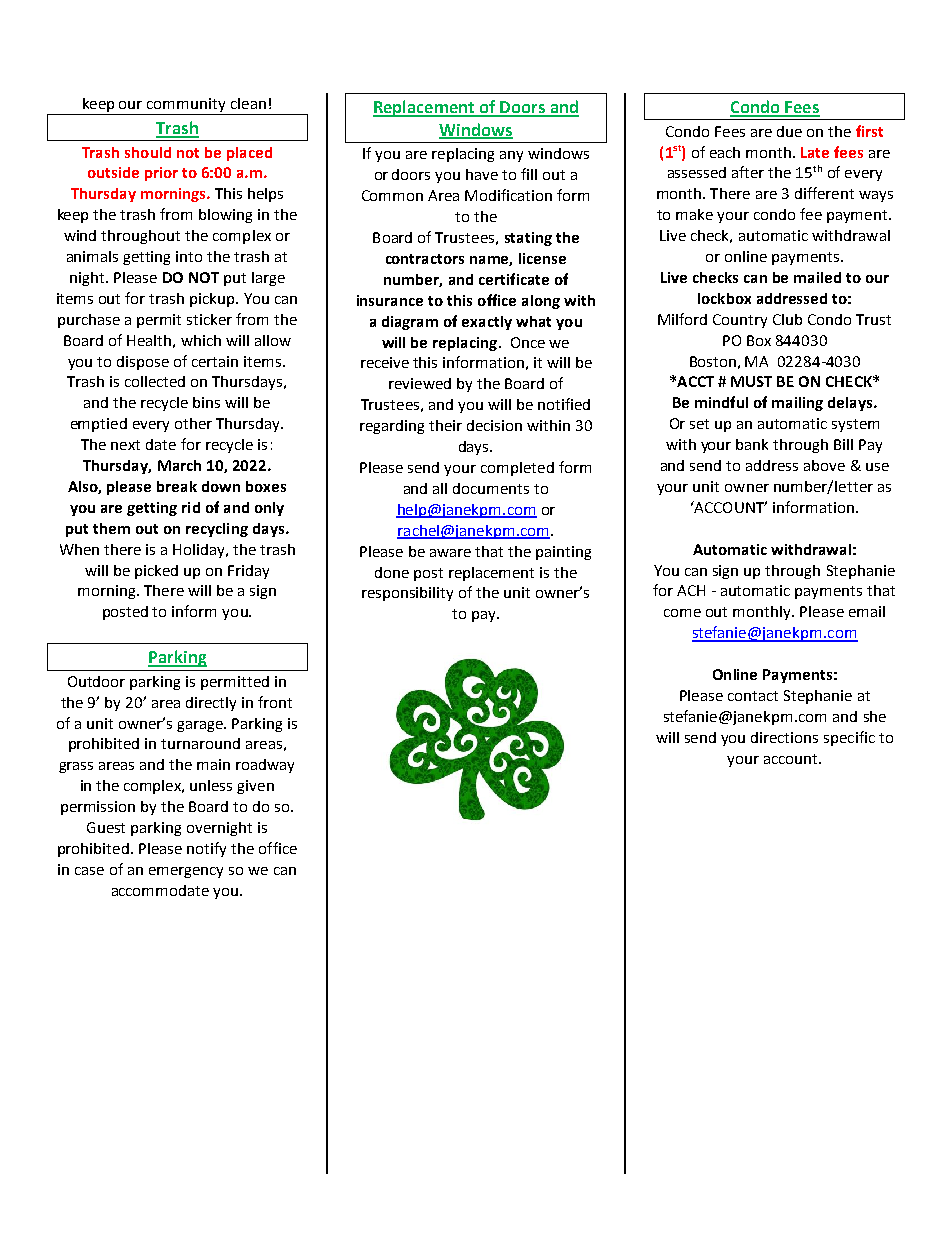 The height and width of the page is (1233, 952). Describe the element at coordinates (206, 849) in the page. I see `notify` at that location.
